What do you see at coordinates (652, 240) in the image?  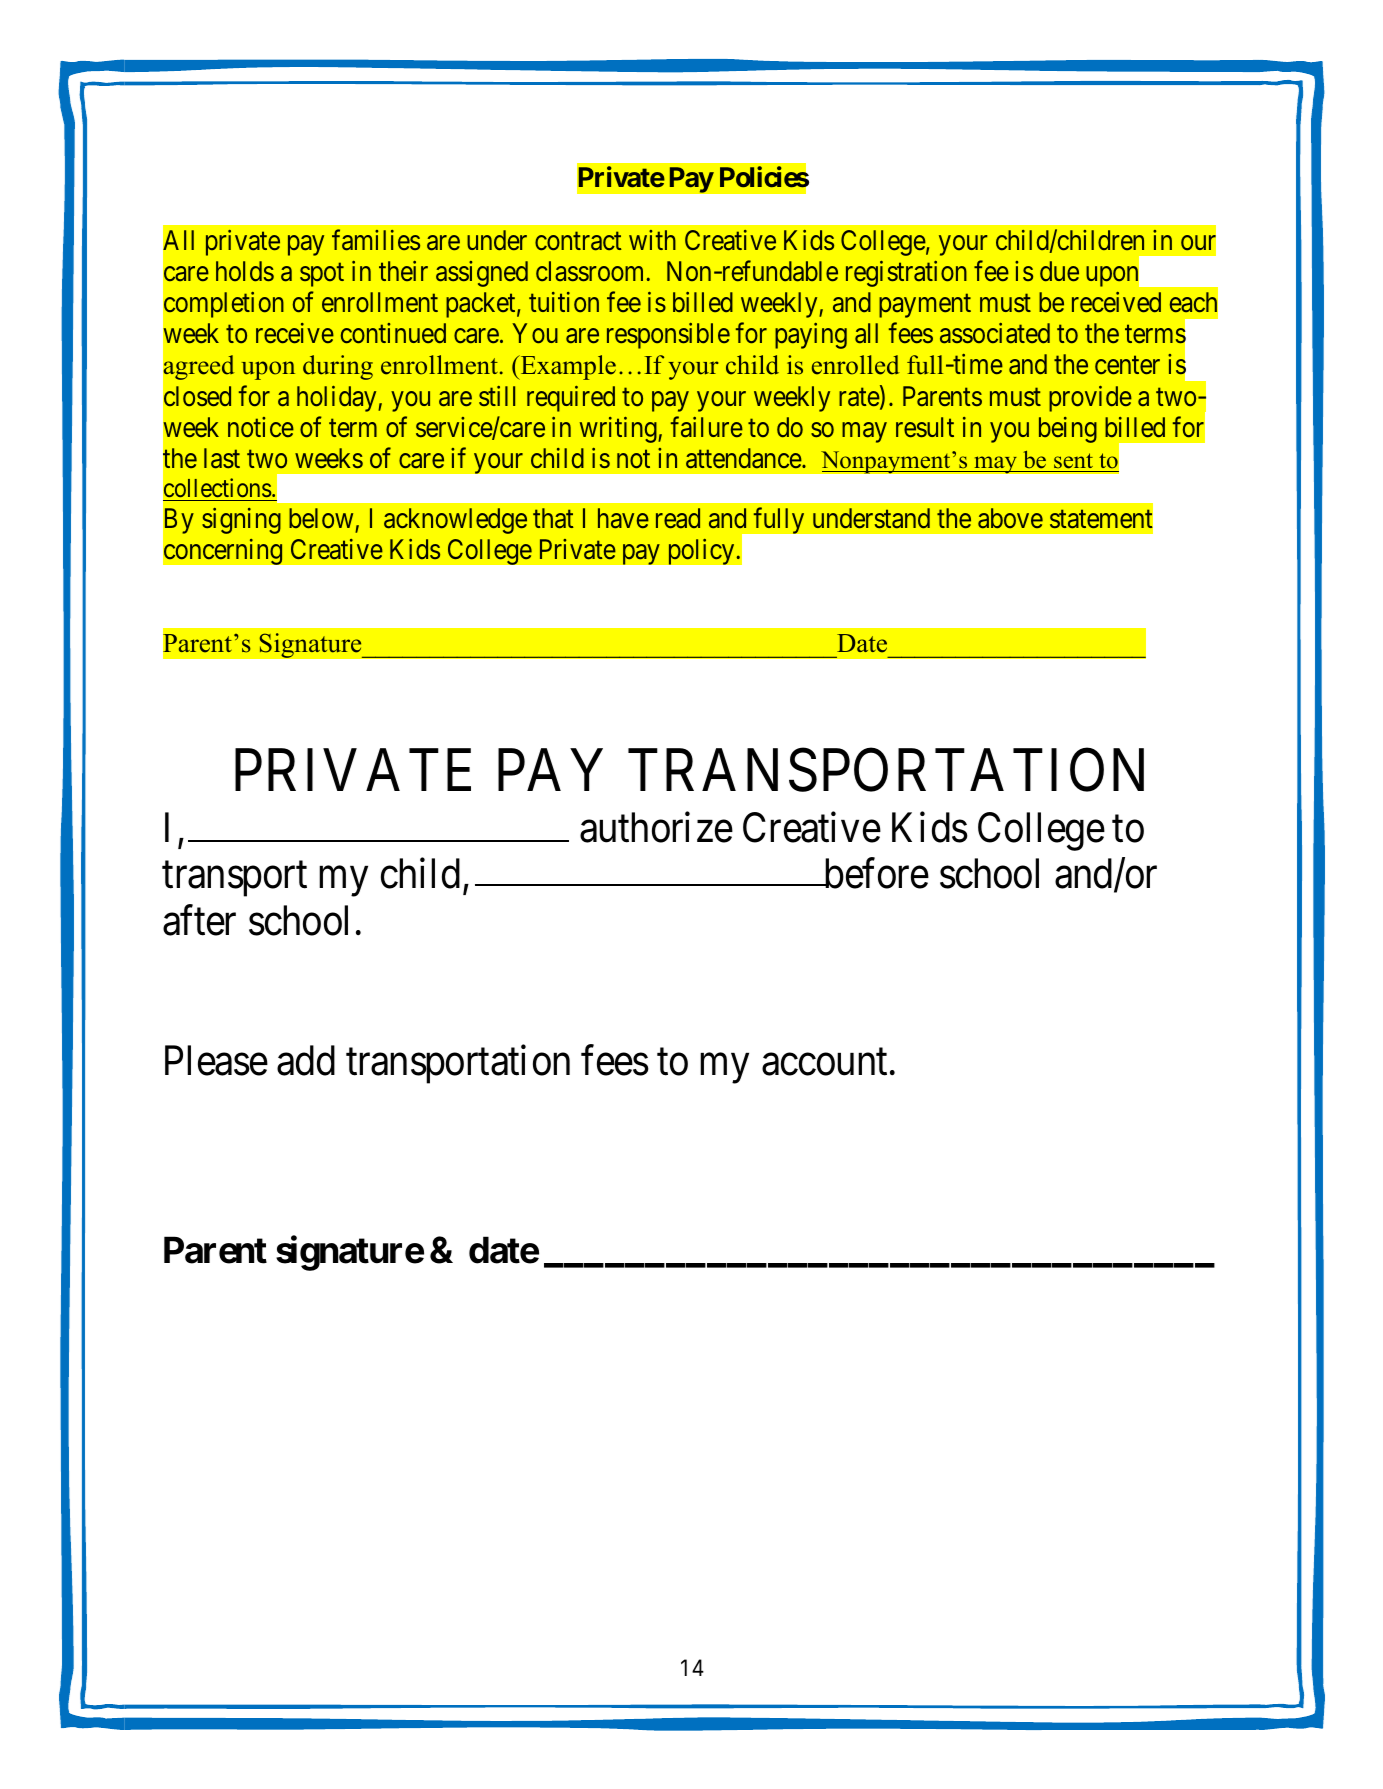 I see `with` at bounding box center [652, 240].
